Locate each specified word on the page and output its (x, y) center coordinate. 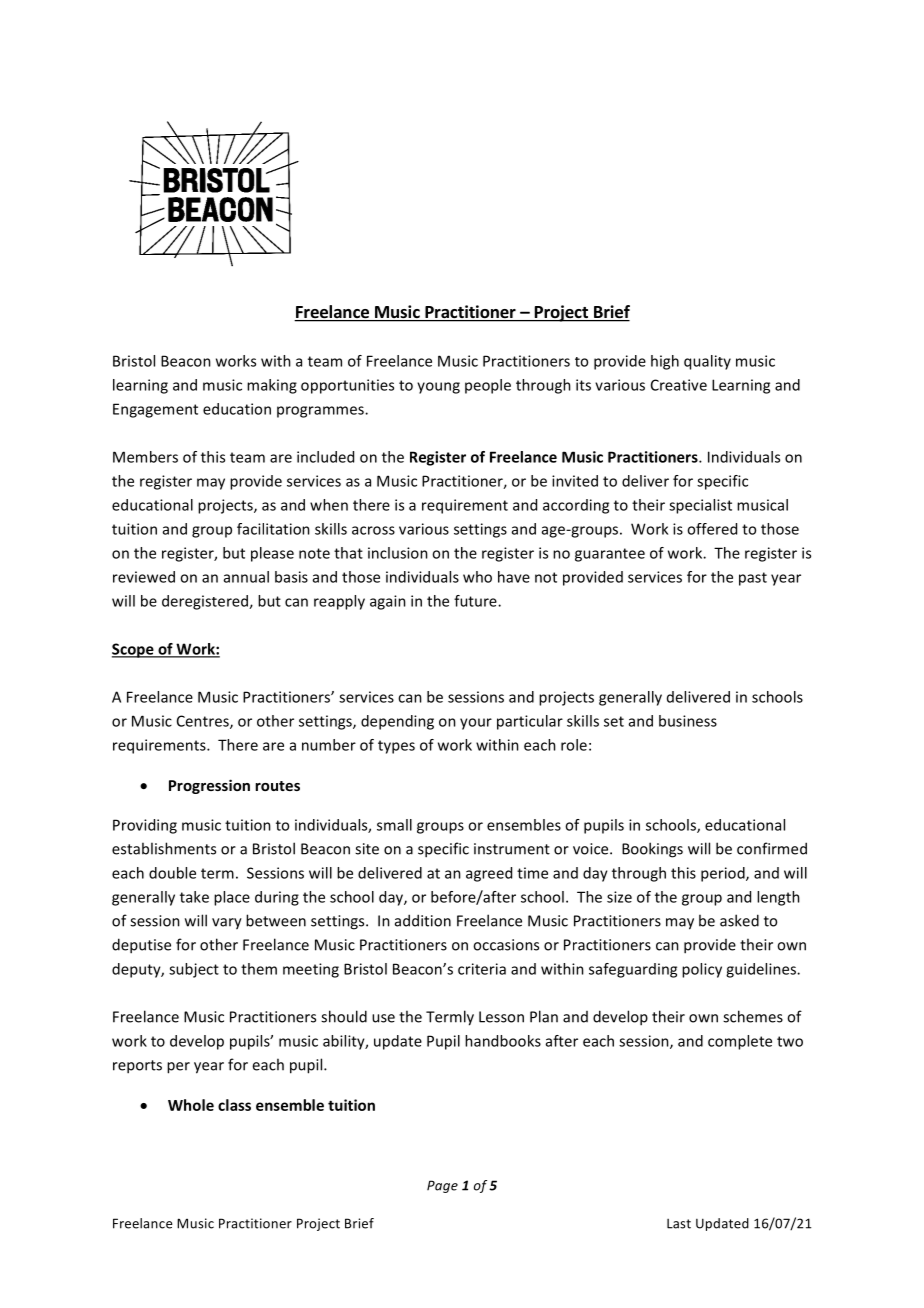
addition (423, 920)
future (476, 601)
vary (227, 924)
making (272, 386)
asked (739, 920)
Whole (191, 1105)
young (438, 388)
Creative (679, 385)
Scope (134, 650)
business (688, 721)
